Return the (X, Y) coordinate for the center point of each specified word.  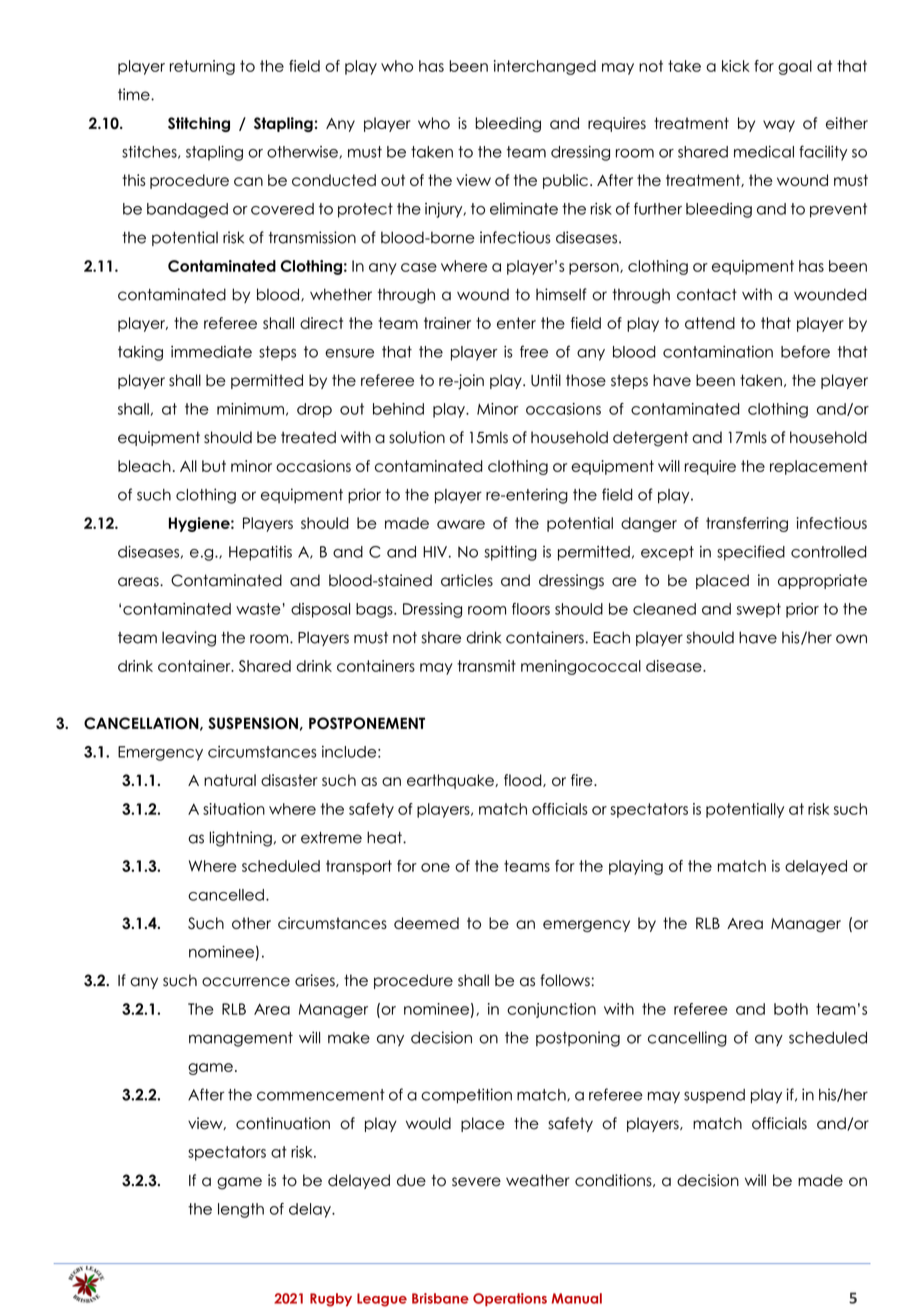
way (779, 126)
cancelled (226, 895)
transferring (747, 524)
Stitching (199, 124)
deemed (426, 923)
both (791, 1009)
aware (461, 524)
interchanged (545, 67)
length (241, 1210)
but (214, 466)
